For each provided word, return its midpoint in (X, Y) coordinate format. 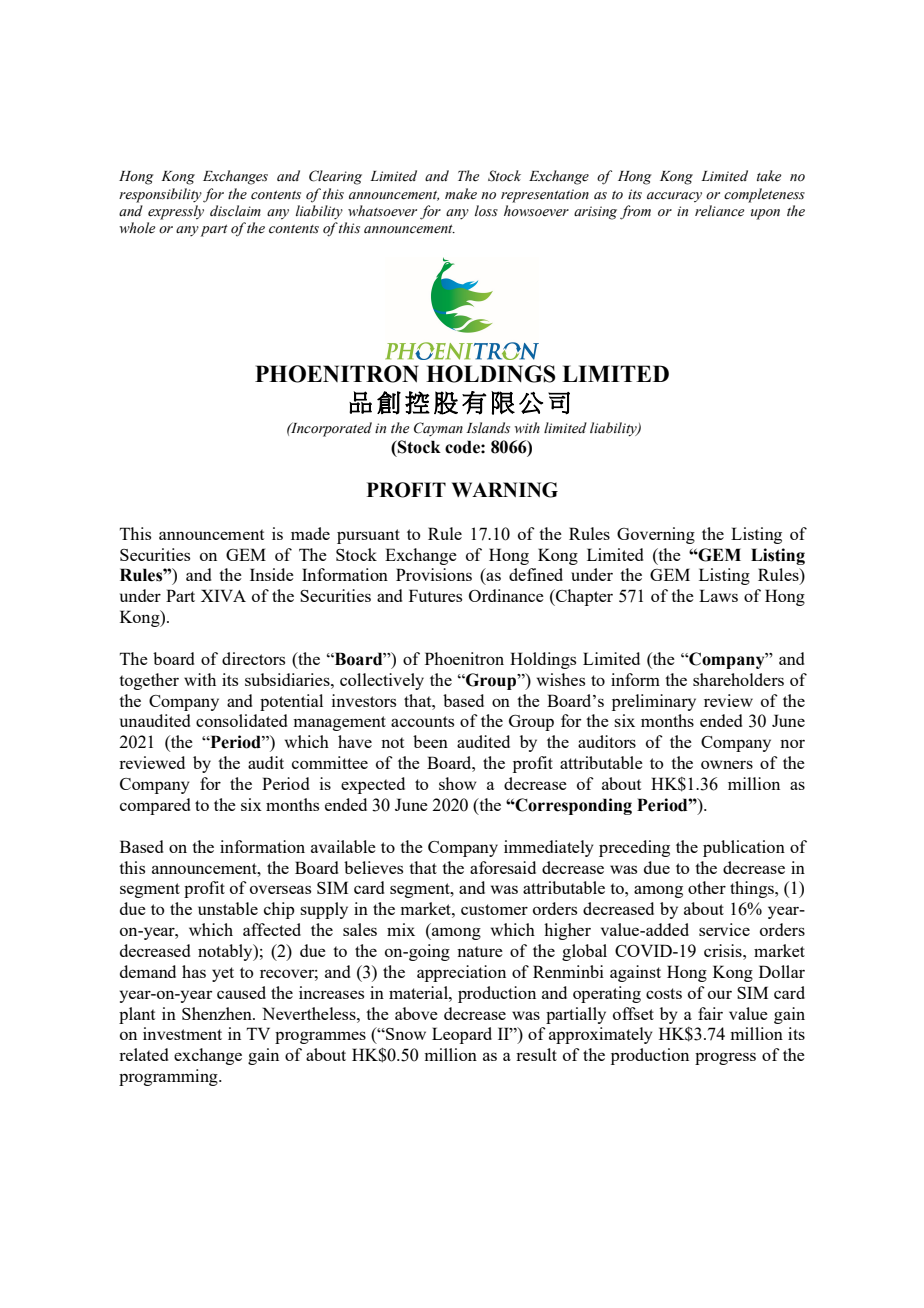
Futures (435, 595)
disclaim (235, 211)
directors (253, 658)
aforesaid (503, 867)
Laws (718, 595)
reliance (720, 211)
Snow (405, 1034)
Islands (488, 428)
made (310, 533)
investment (182, 1033)
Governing (656, 535)
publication (744, 848)
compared (155, 806)
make (461, 193)
